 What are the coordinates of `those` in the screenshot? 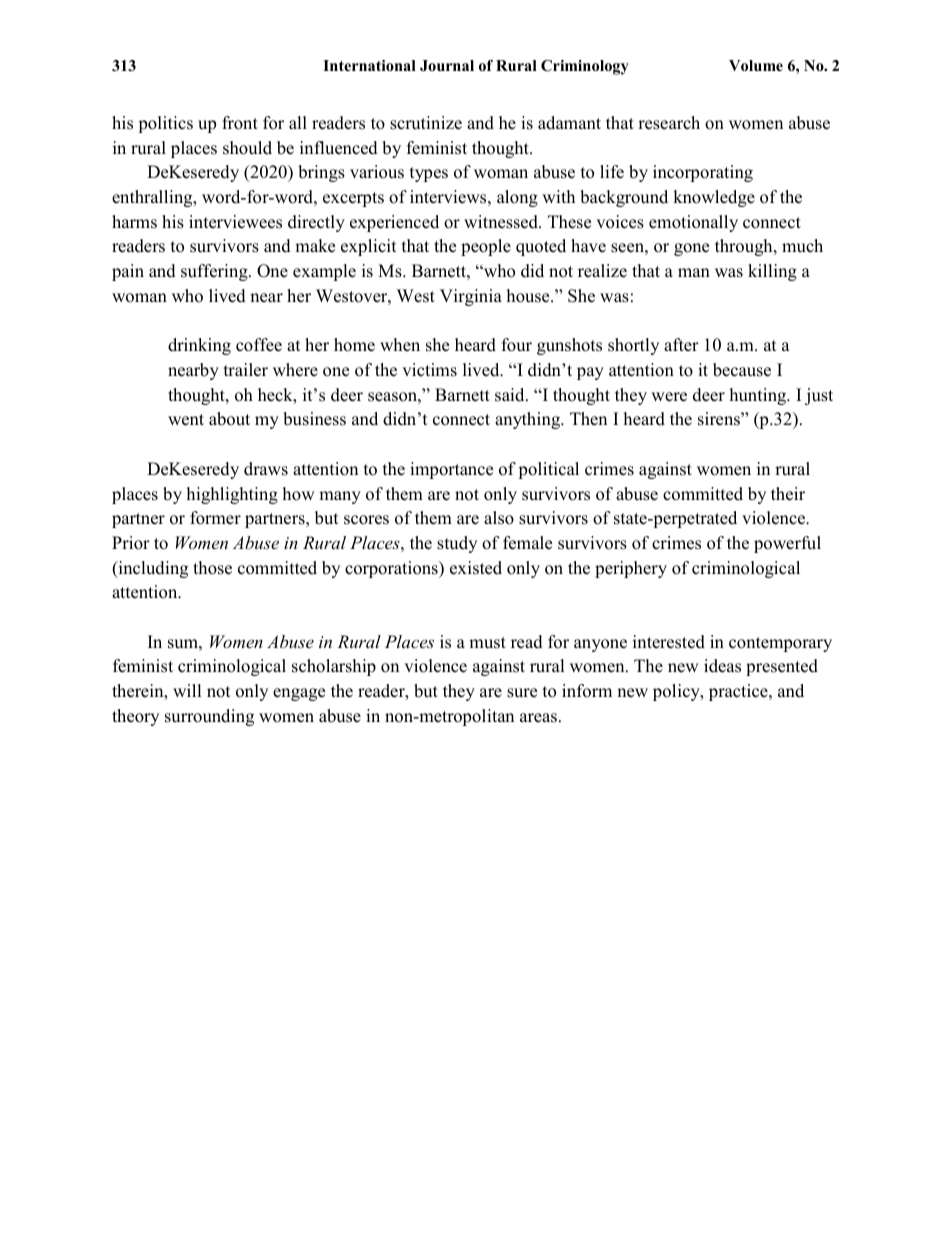 It's located at (212, 568).
